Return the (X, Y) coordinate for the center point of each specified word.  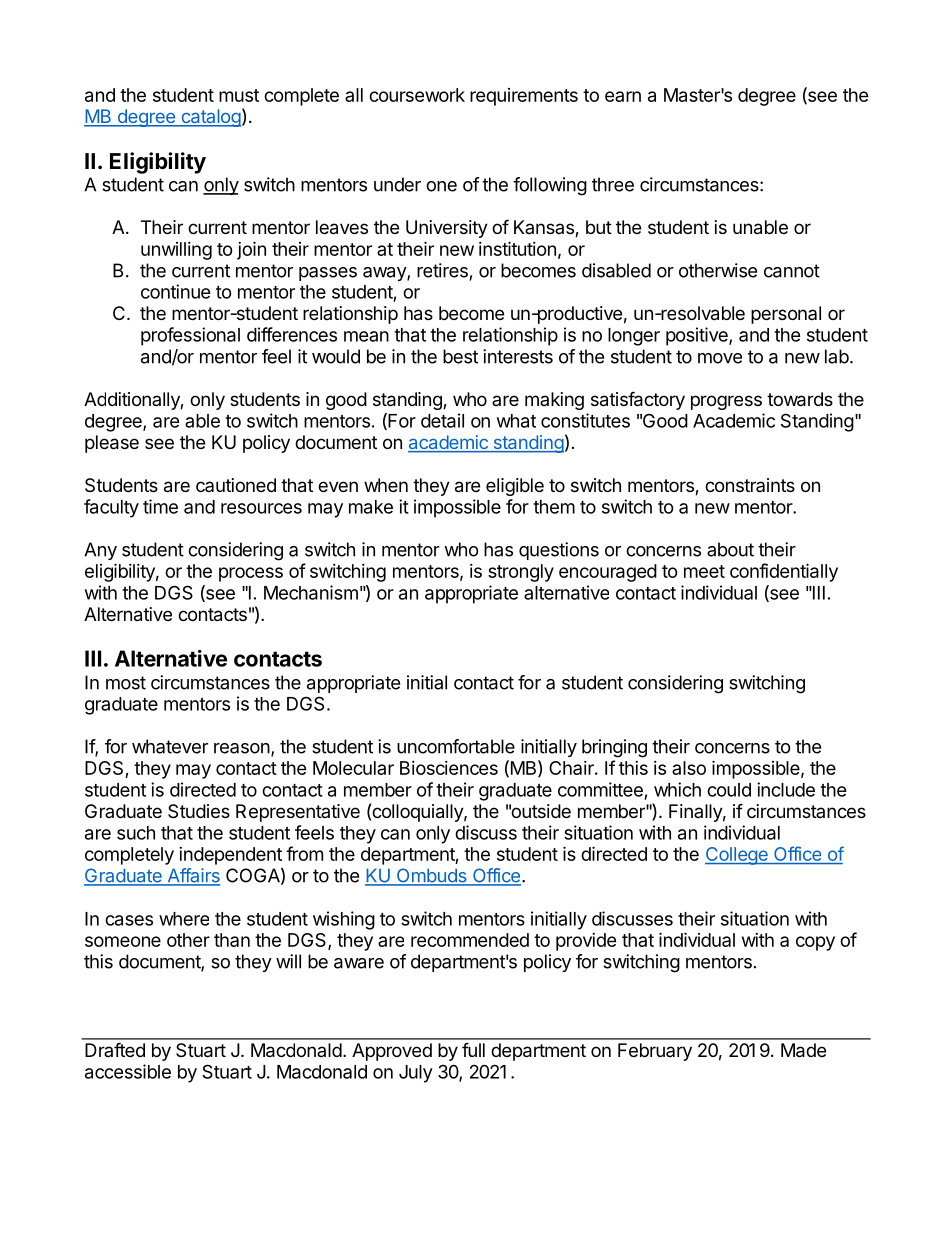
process (251, 574)
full (473, 1049)
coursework (417, 95)
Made (803, 1050)
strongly (521, 573)
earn (623, 96)
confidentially (784, 572)
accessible (128, 1071)
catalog (210, 118)
